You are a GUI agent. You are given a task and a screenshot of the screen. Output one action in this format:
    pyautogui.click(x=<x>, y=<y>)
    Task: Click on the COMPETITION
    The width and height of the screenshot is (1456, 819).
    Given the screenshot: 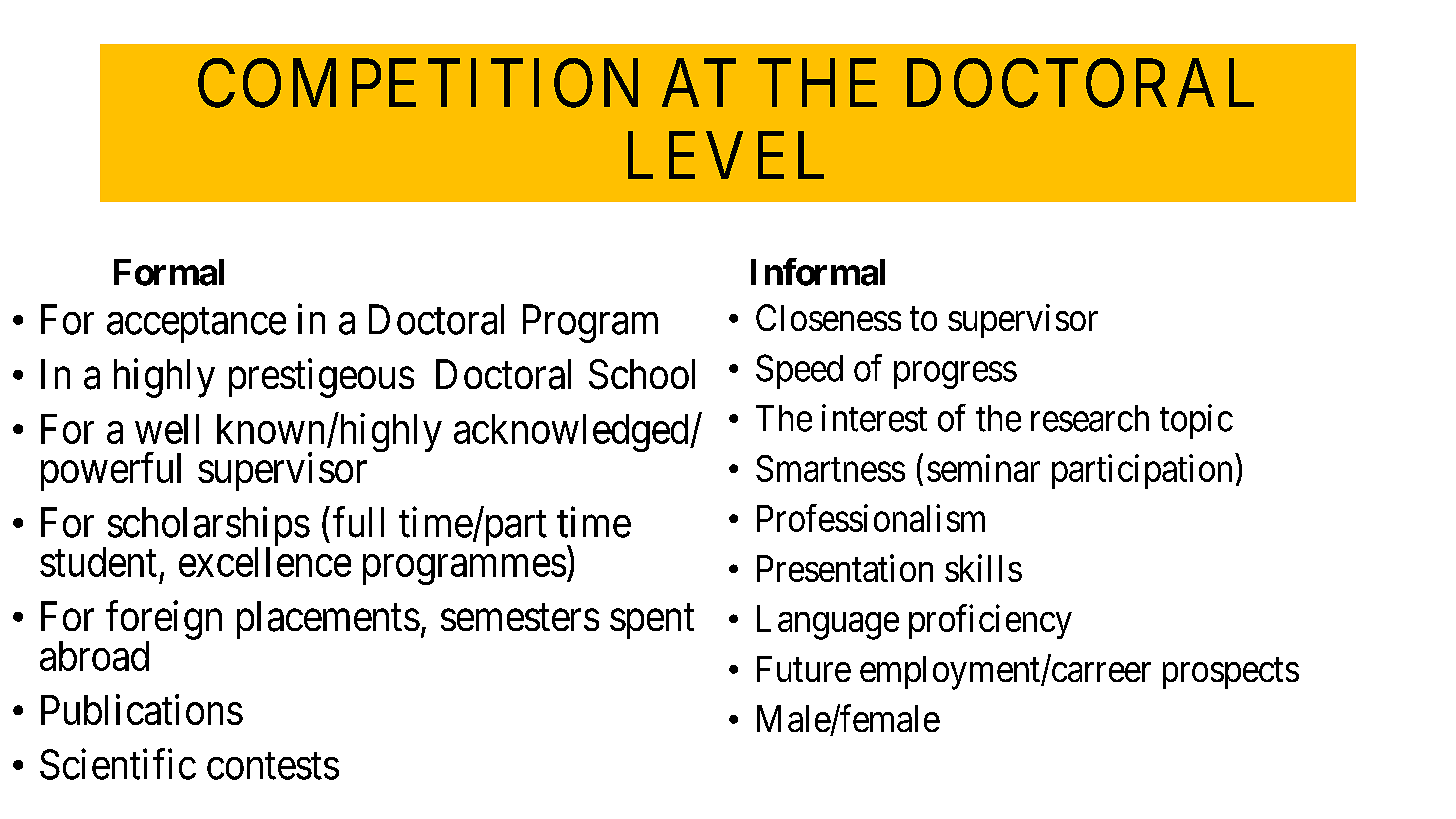 What is the action you would take?
    pyautogui.click(x=418, y=84)
